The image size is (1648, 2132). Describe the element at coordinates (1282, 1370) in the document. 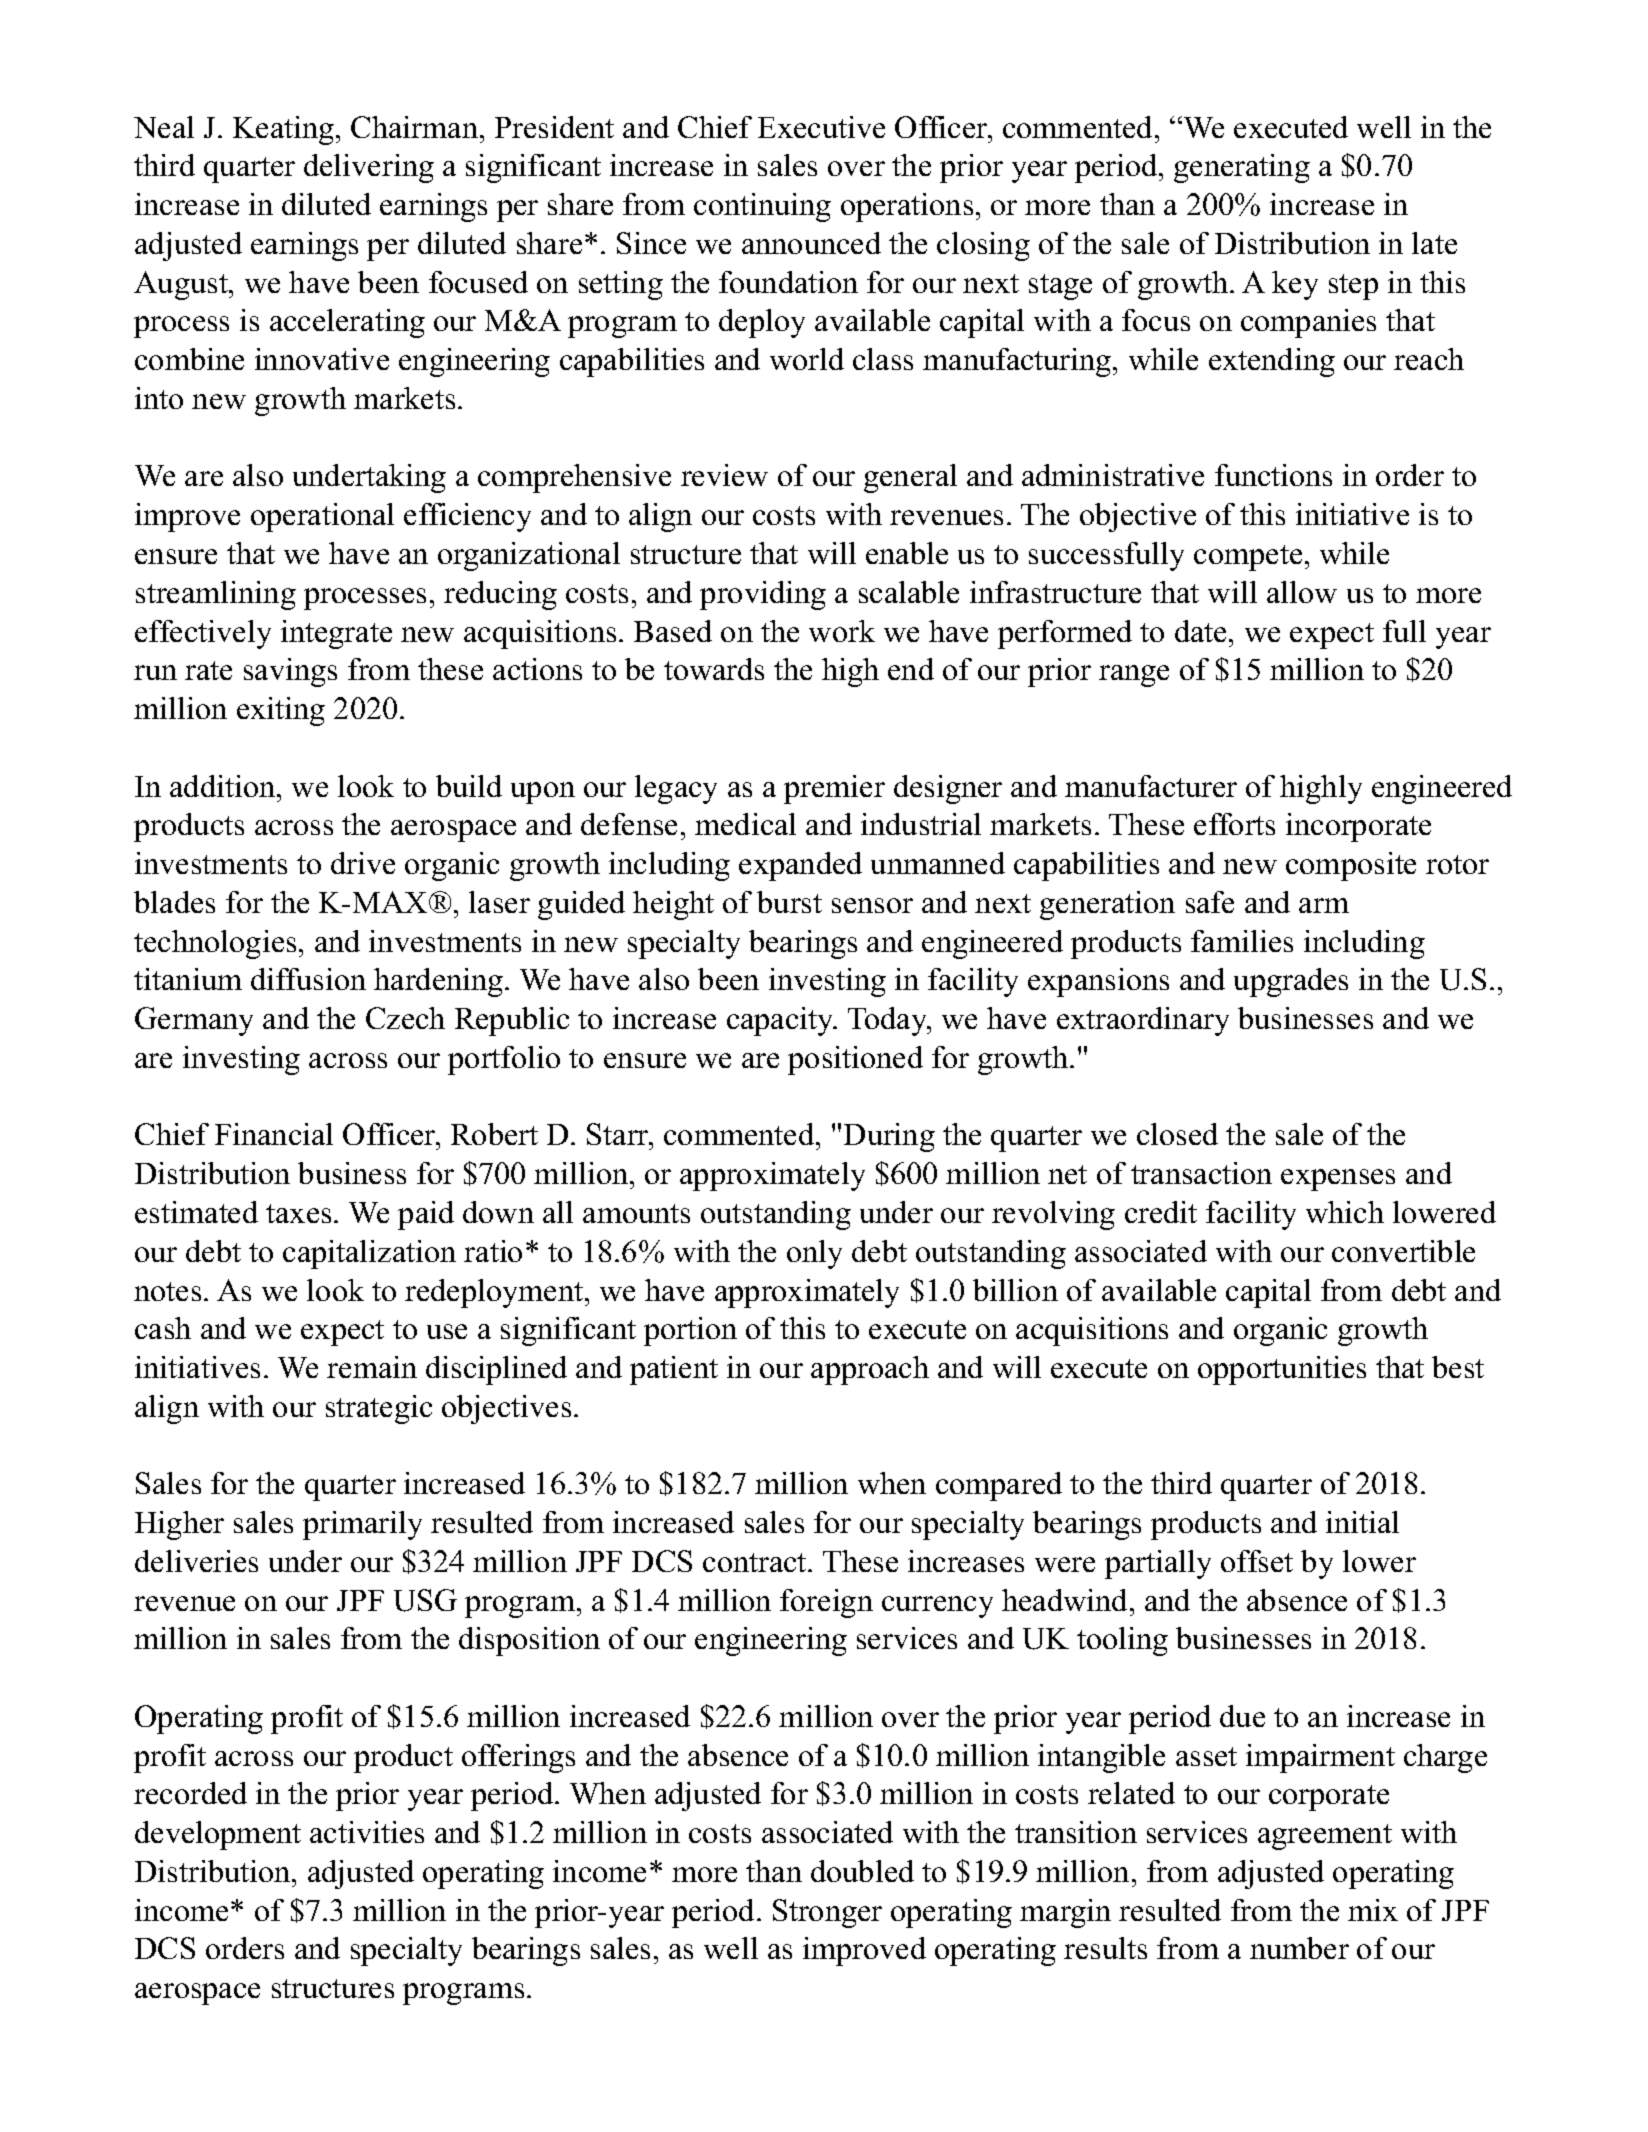

I see `opportunities` at that location.
